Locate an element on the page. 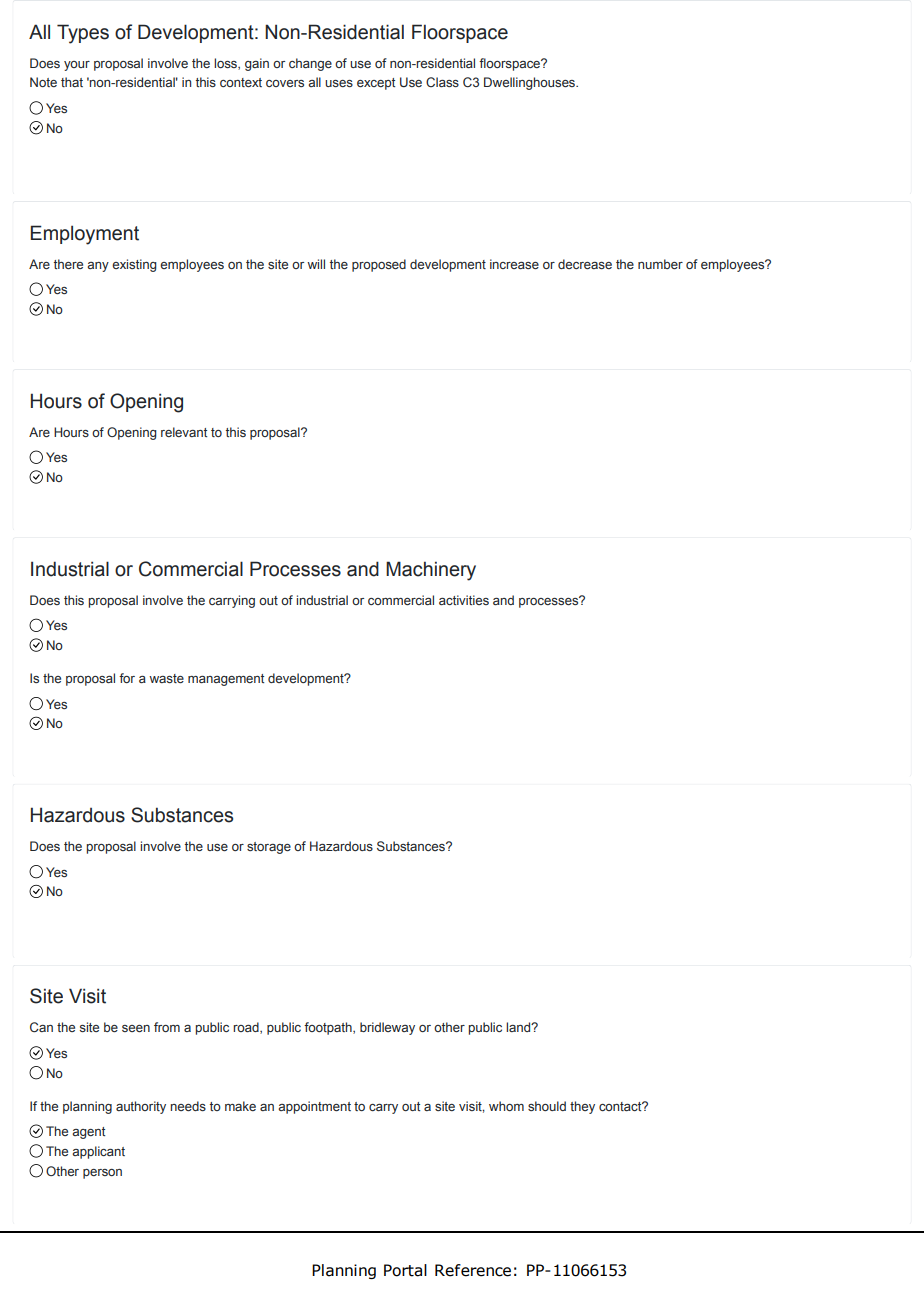 Image resolution: width=924 pixels, height=1308 pixels. Portal is located at coordinates (405, 1270).
